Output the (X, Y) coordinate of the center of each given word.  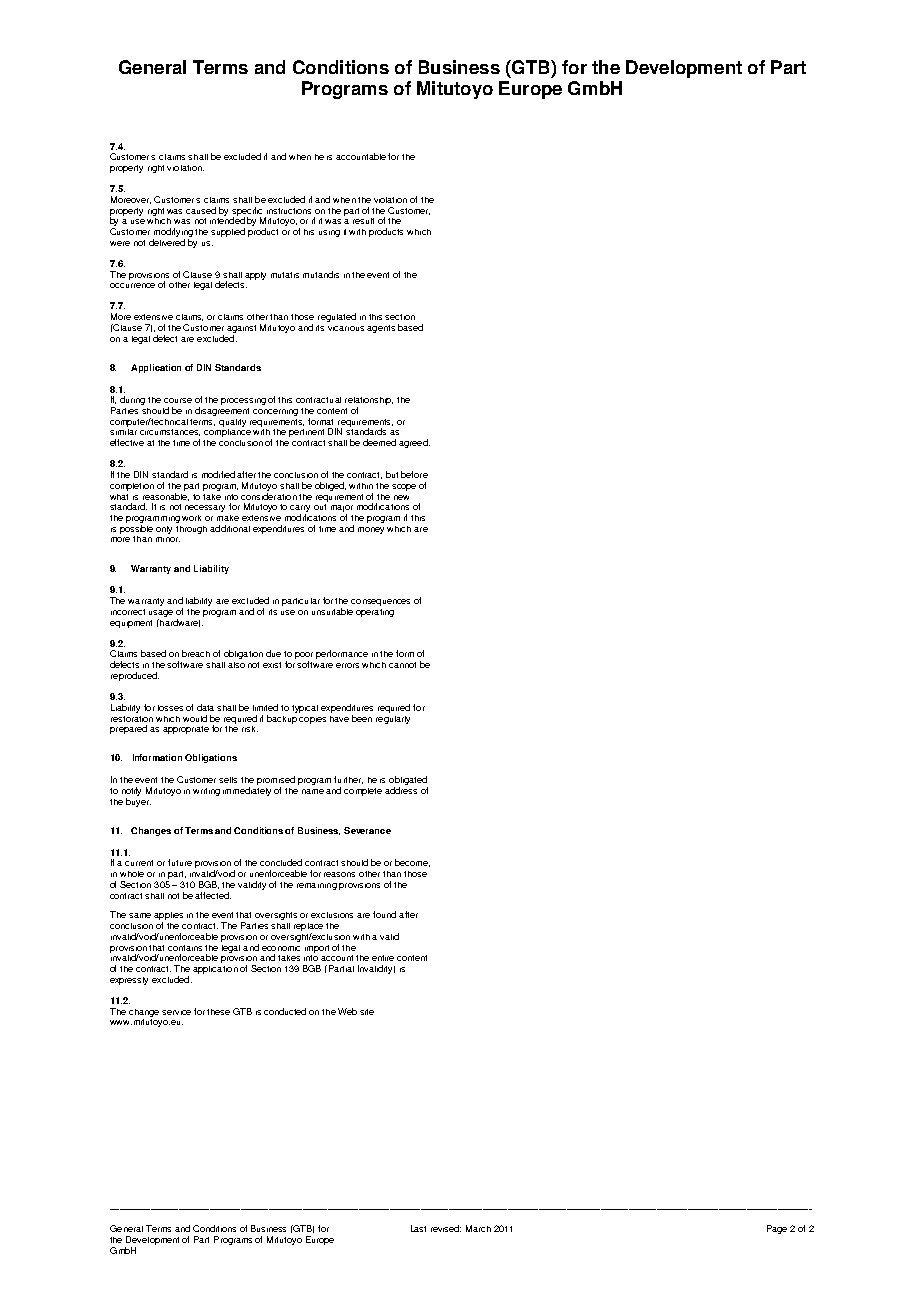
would (195, 718)
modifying (173, 234)
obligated (408, 782)
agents (381, 329)
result (363, 221)
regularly (393, 718)
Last (418, 1228)
